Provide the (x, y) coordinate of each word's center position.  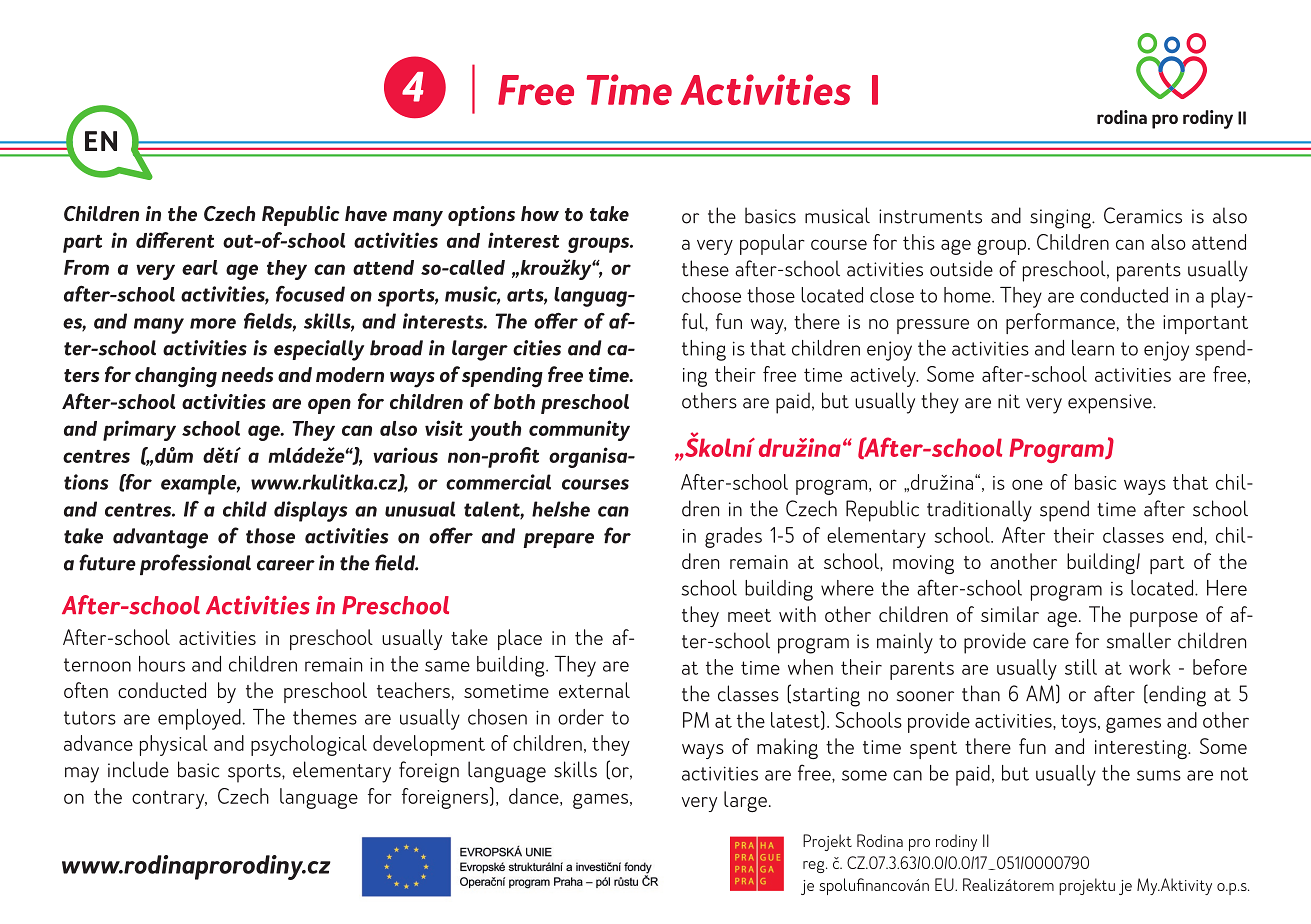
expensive (1111, 404)
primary (139, 430)
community (579, 430)
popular (772, 244)
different (175, 240)
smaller (1139, 640)
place (520, 639)
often (86, 690)
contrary (169, 799)
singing (1061, 219)
